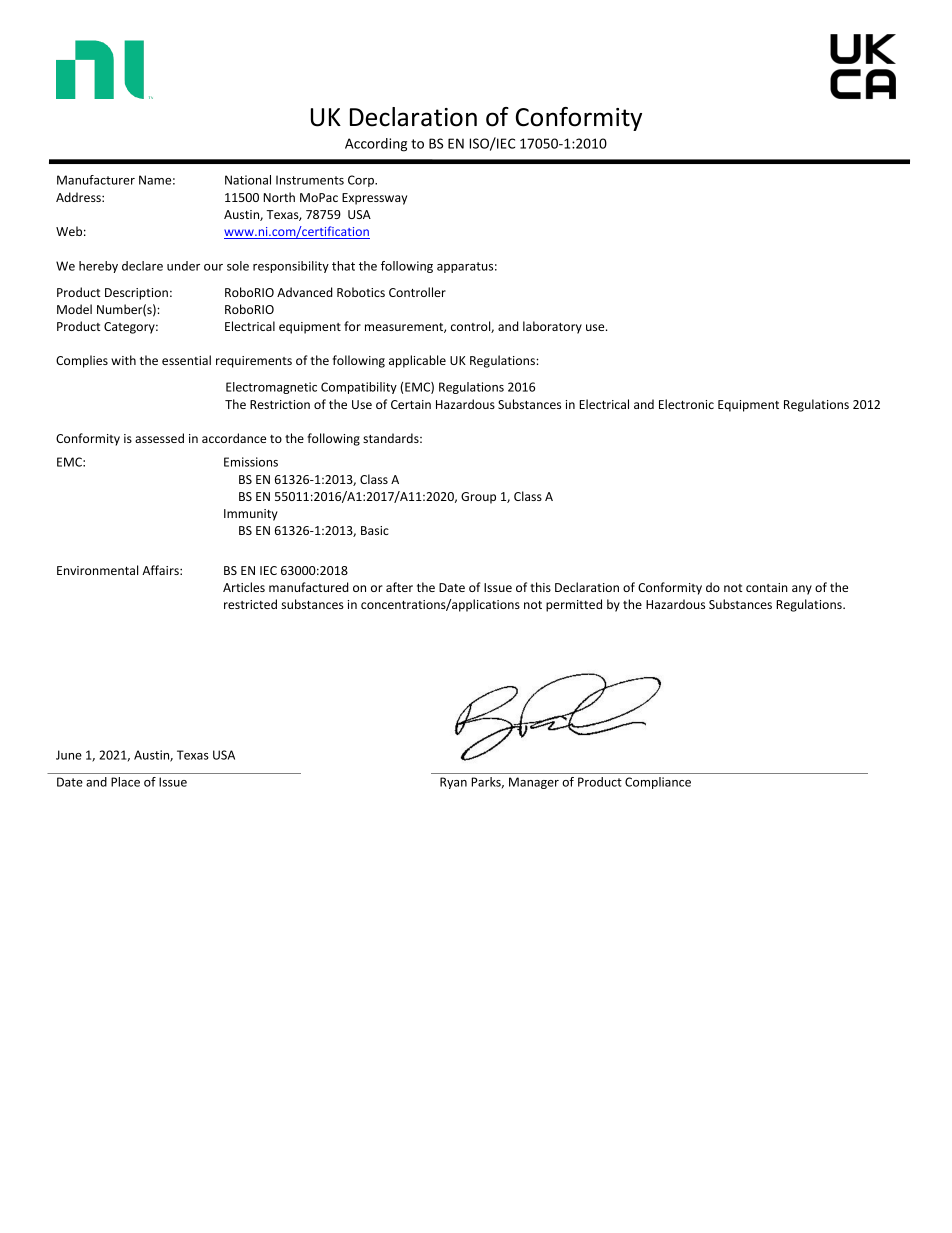  Describe the element at coordinates (161, 570) in the screenshot. I see `Affairs` at that location.
